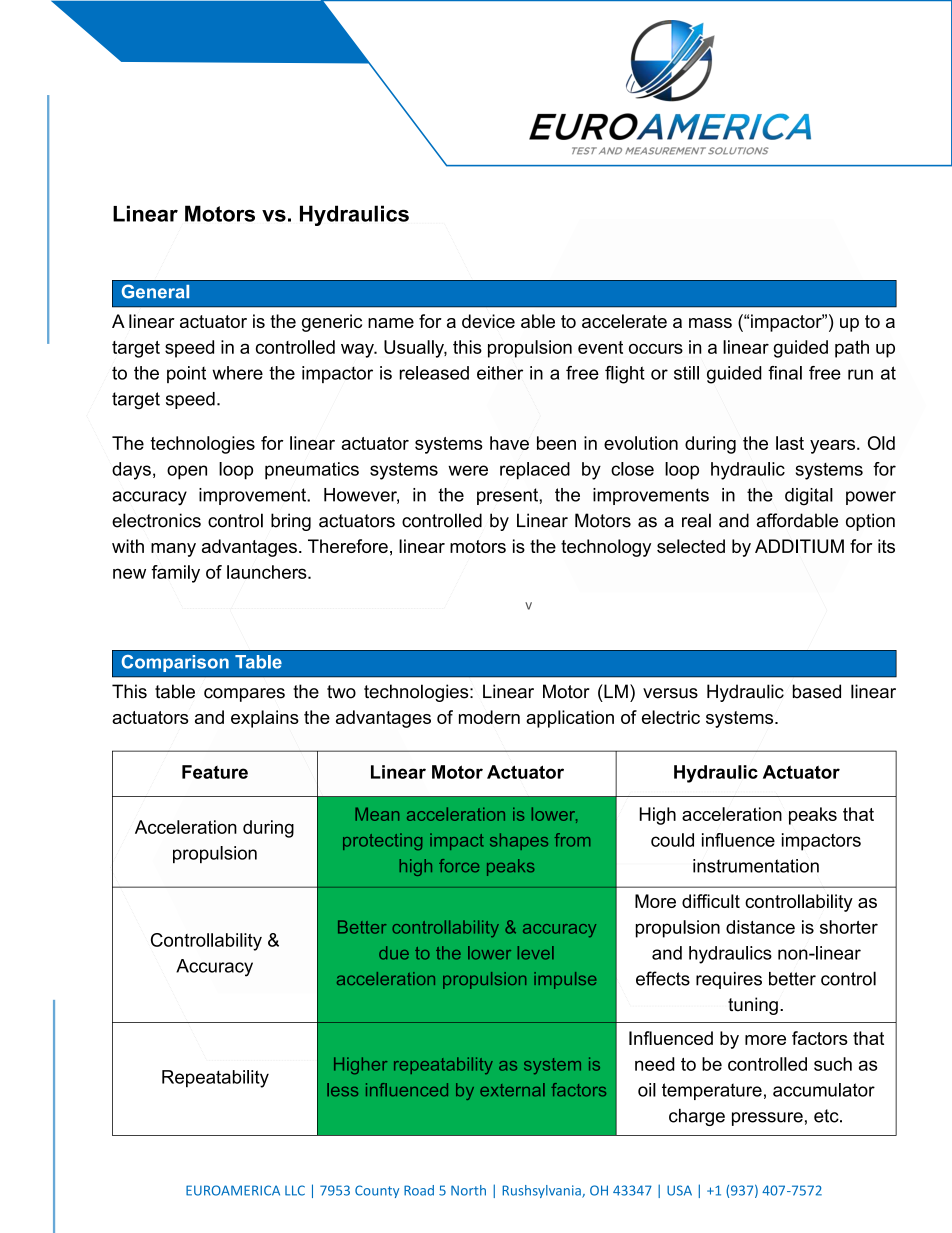  What do you see at coordinates (468, 1190) in the screenshot?
I see `North` at bounding box center [468, 1190].
